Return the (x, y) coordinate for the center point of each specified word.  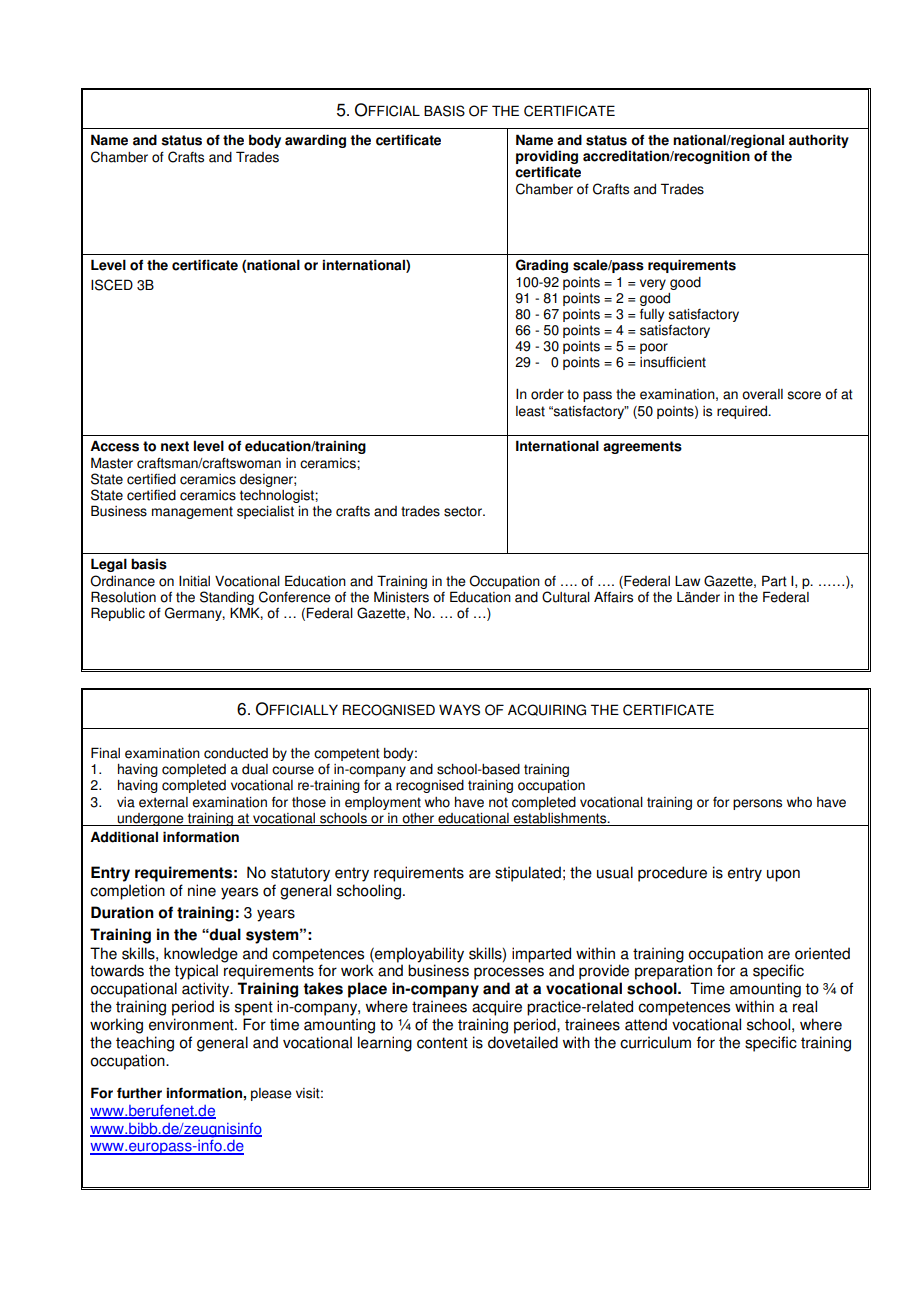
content (442, 1043)
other (418, 818)
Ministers (401, 597)
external (163, 802)
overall (762, 394)
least (530, 411)
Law (687, 581)
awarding (315, 141)
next (175, 446)
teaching (145, 1044)
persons (757, 804)
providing (547, 158)
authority (819, 141)
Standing (227, 599)
